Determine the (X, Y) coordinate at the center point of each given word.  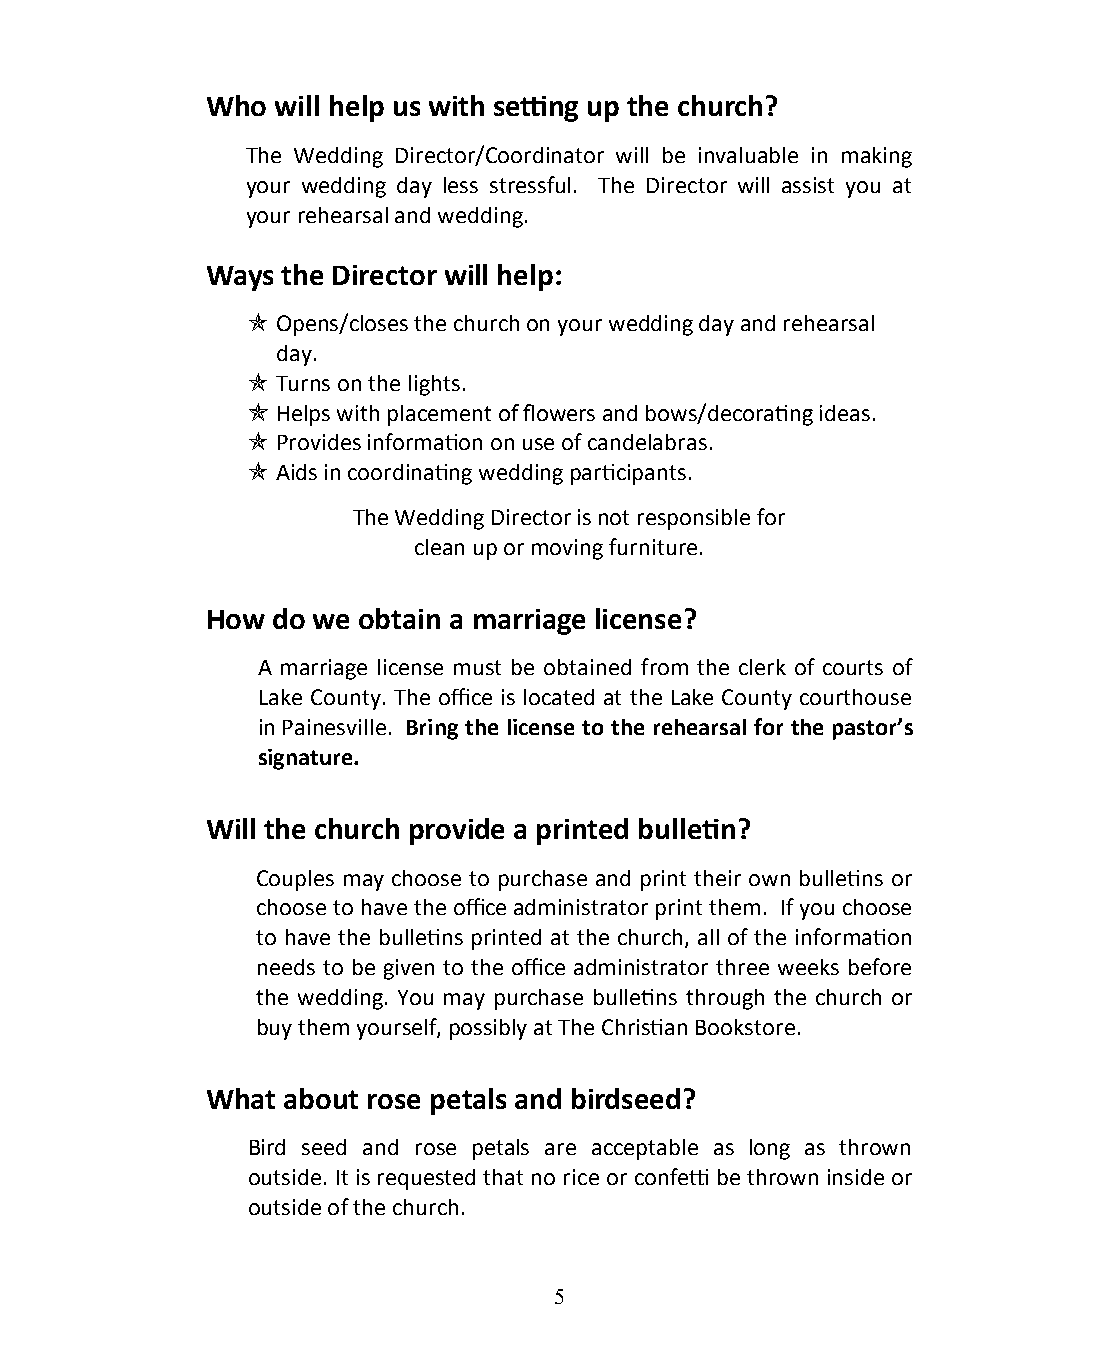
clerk (762, 667)
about (321, 1098)
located (559, 697)
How (236, 619)
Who (236, 105)
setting (536, 109)
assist (808, 185)
